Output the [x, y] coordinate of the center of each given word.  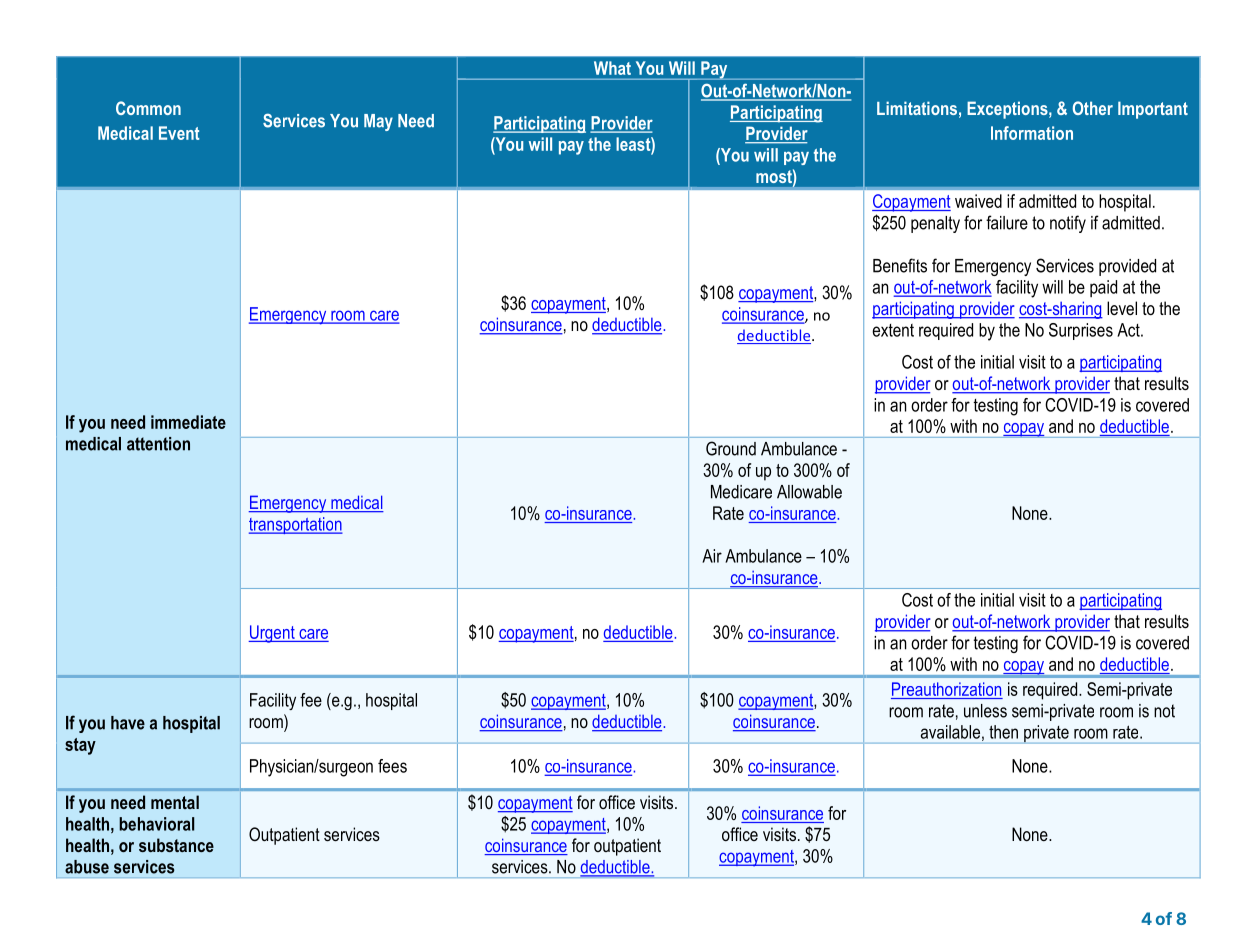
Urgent [272, 634]
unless [985, 711]
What [612, 68]
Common [148, 108]
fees [392, 766]
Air [712, 556]
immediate [188, 422]
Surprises [1081, 331]
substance [176, 845]
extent [893, 330]
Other [1092, 108]
